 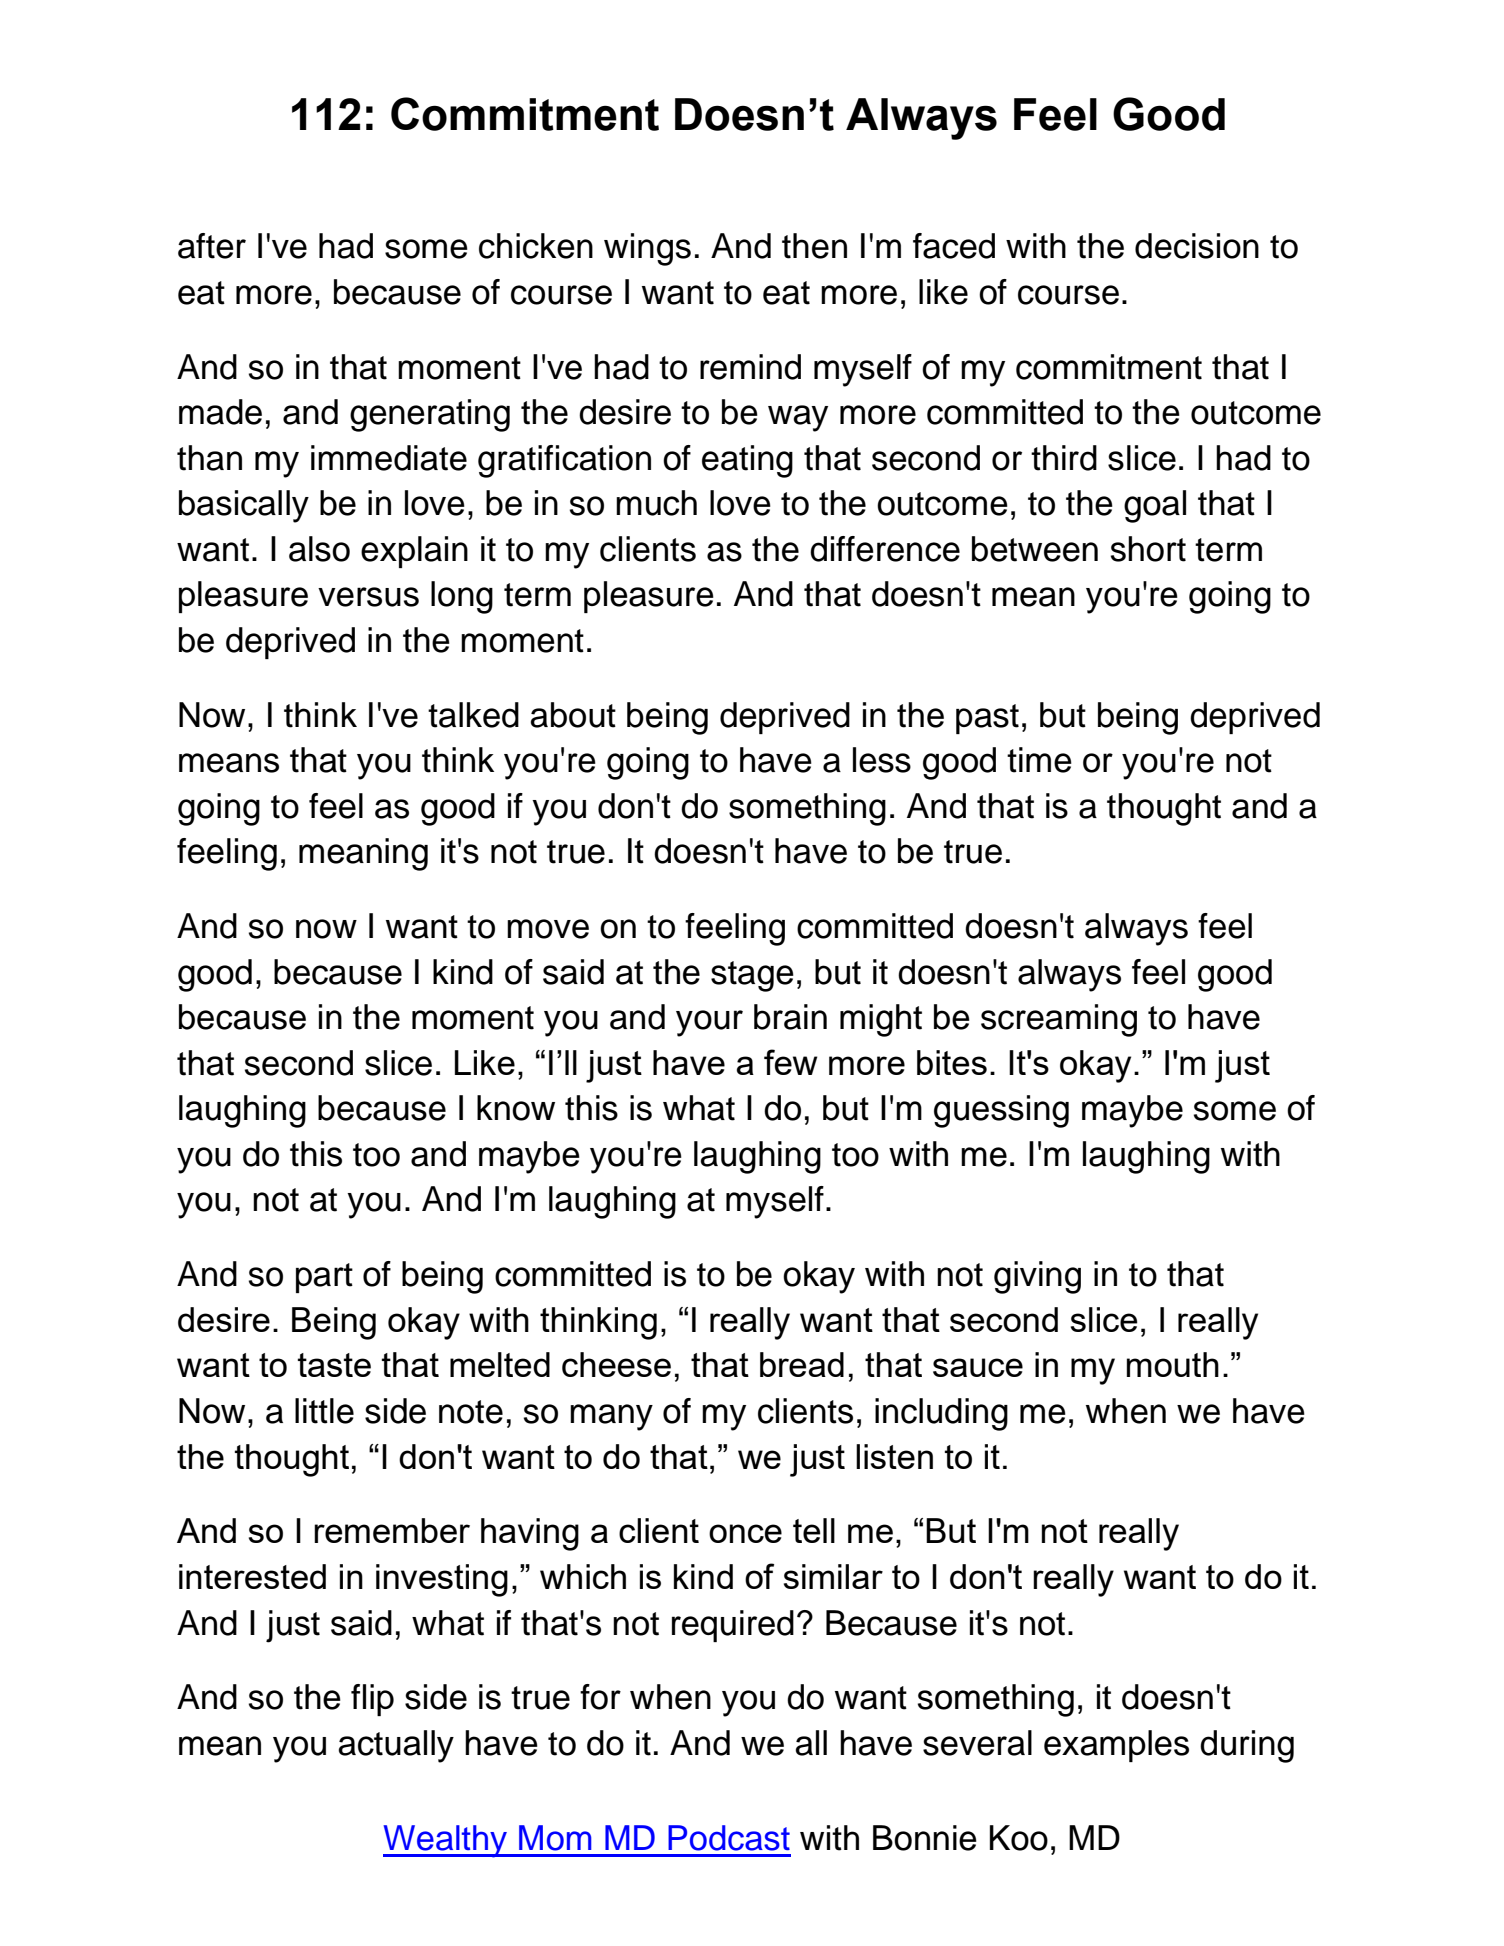 What do you see at coordinates (324, 1278) in the page?
I see `part` at bounding box center [324, 1278].
